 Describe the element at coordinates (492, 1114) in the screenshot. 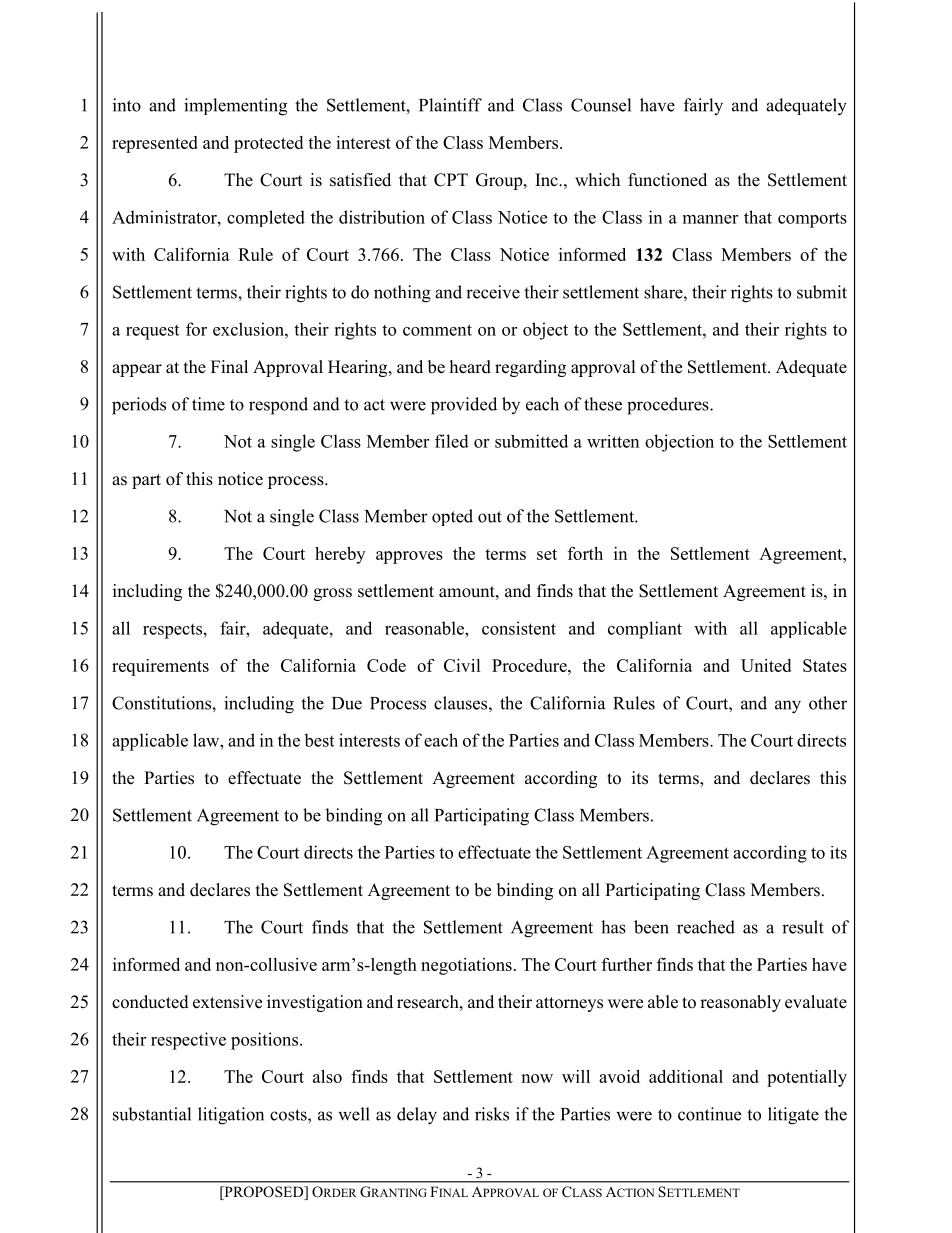

I see `risks` at that location.
